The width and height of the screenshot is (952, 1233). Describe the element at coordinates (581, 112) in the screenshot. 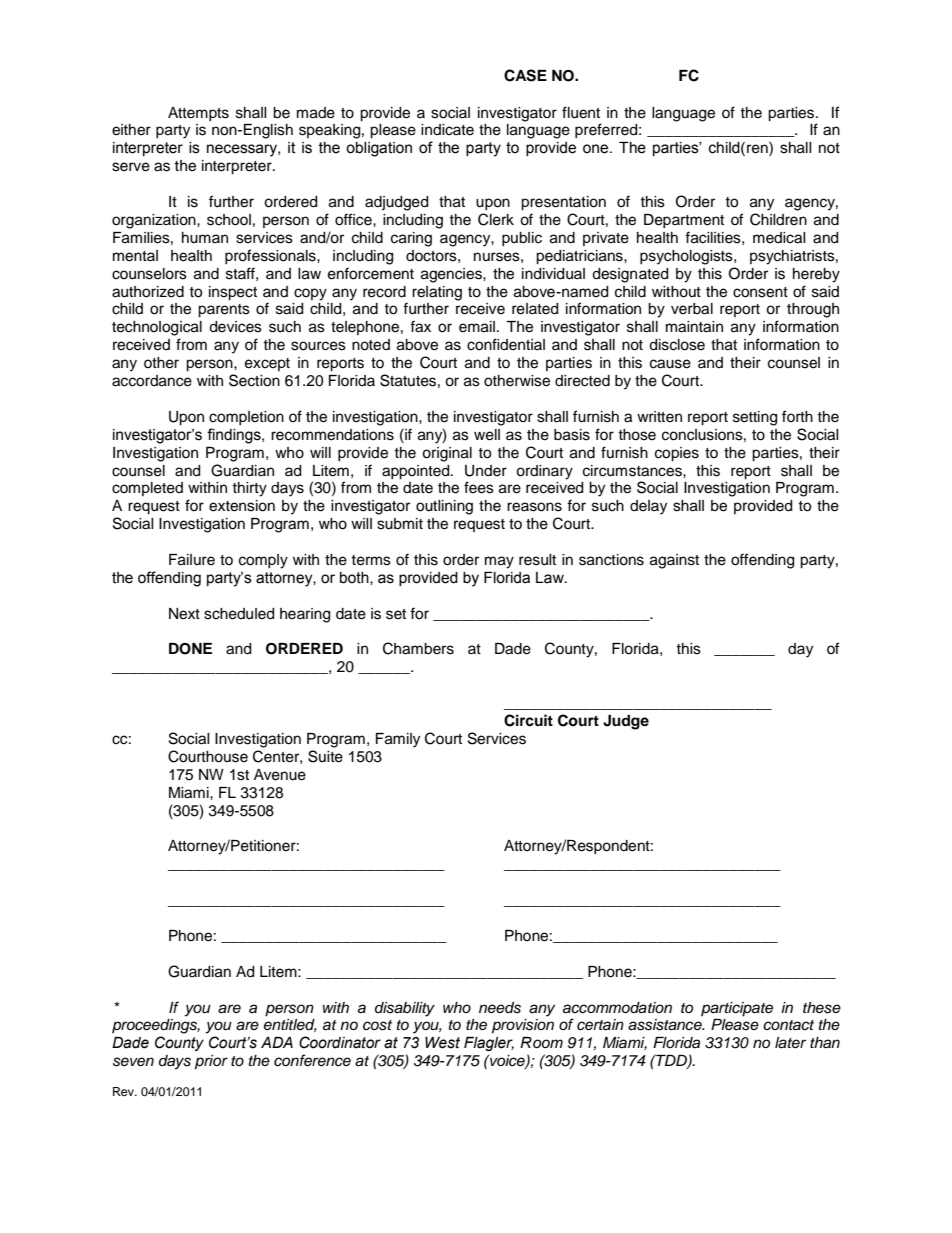

I see `fluent` at that location.
